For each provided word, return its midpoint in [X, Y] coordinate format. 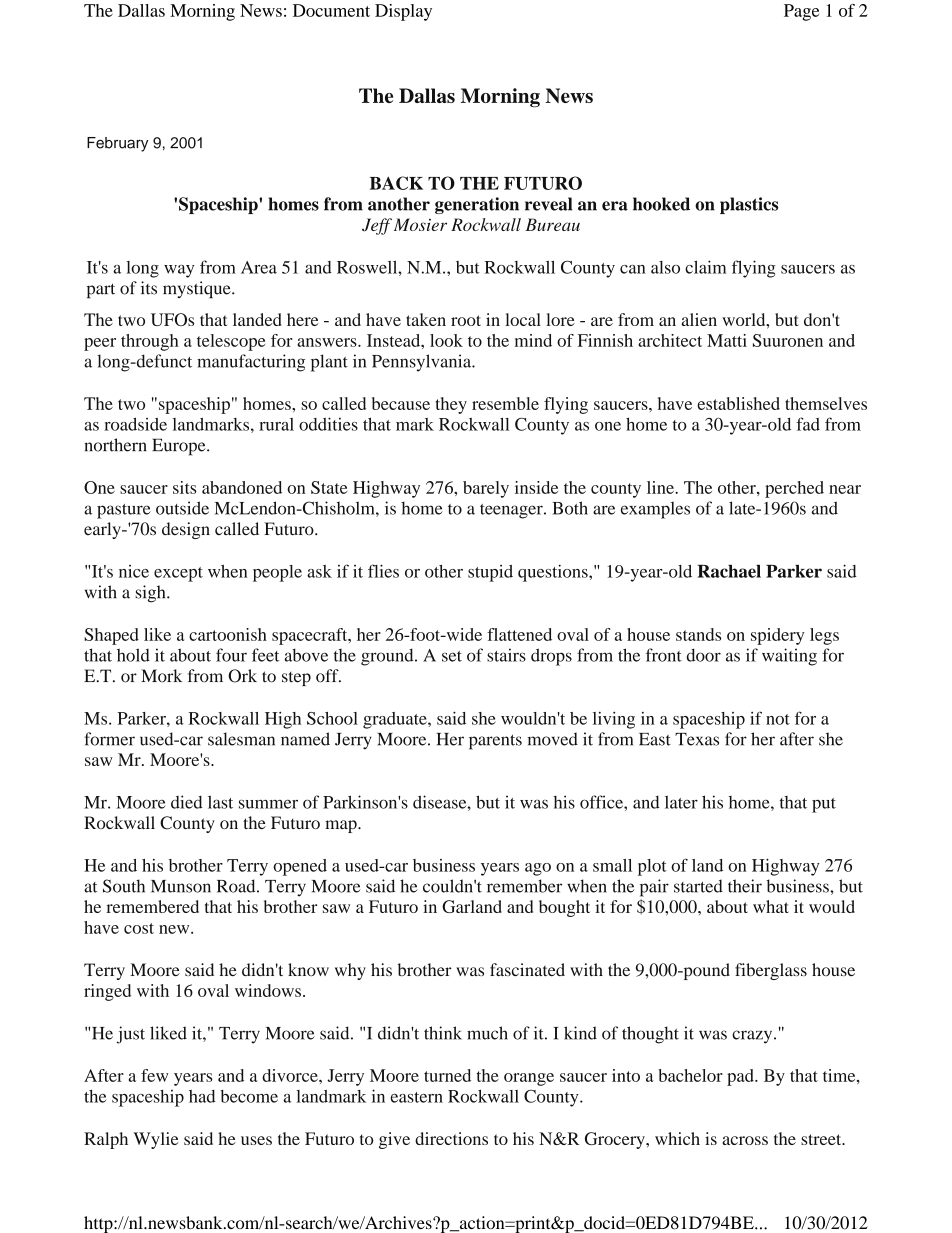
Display [403, 12]
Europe [180, 447]
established [738, 403]
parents [495, 742]
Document [331, 10]
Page [801, 12]
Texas [697, 739]
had [202, 1096]
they [451, 405]
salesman [241, 739]
